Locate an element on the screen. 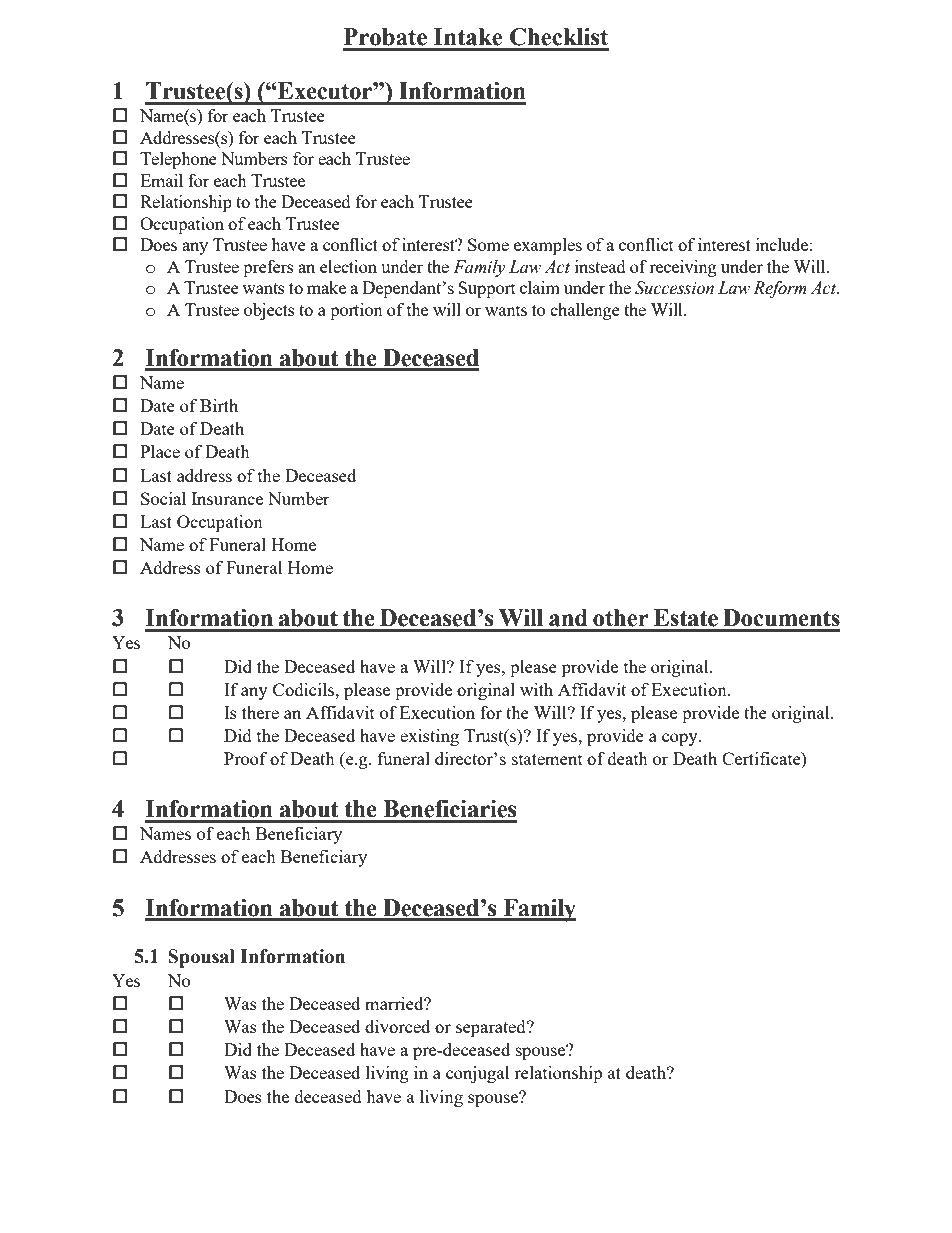 Image resolution: width=952 pixels, height=1233 pixels. Some is located at coordinates (488, 244).
